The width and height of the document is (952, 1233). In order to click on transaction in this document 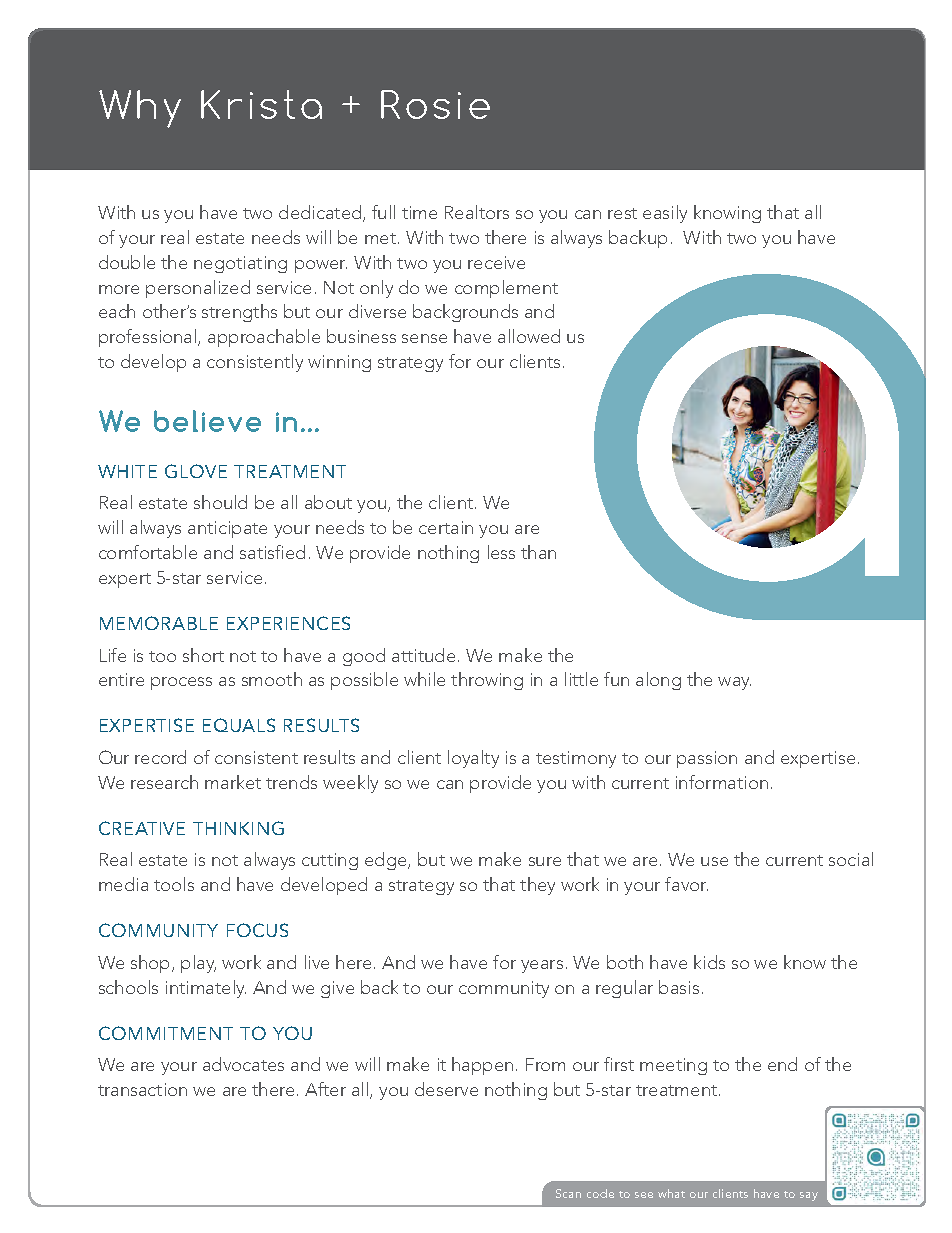, I will do `click(142, 1089)`.
